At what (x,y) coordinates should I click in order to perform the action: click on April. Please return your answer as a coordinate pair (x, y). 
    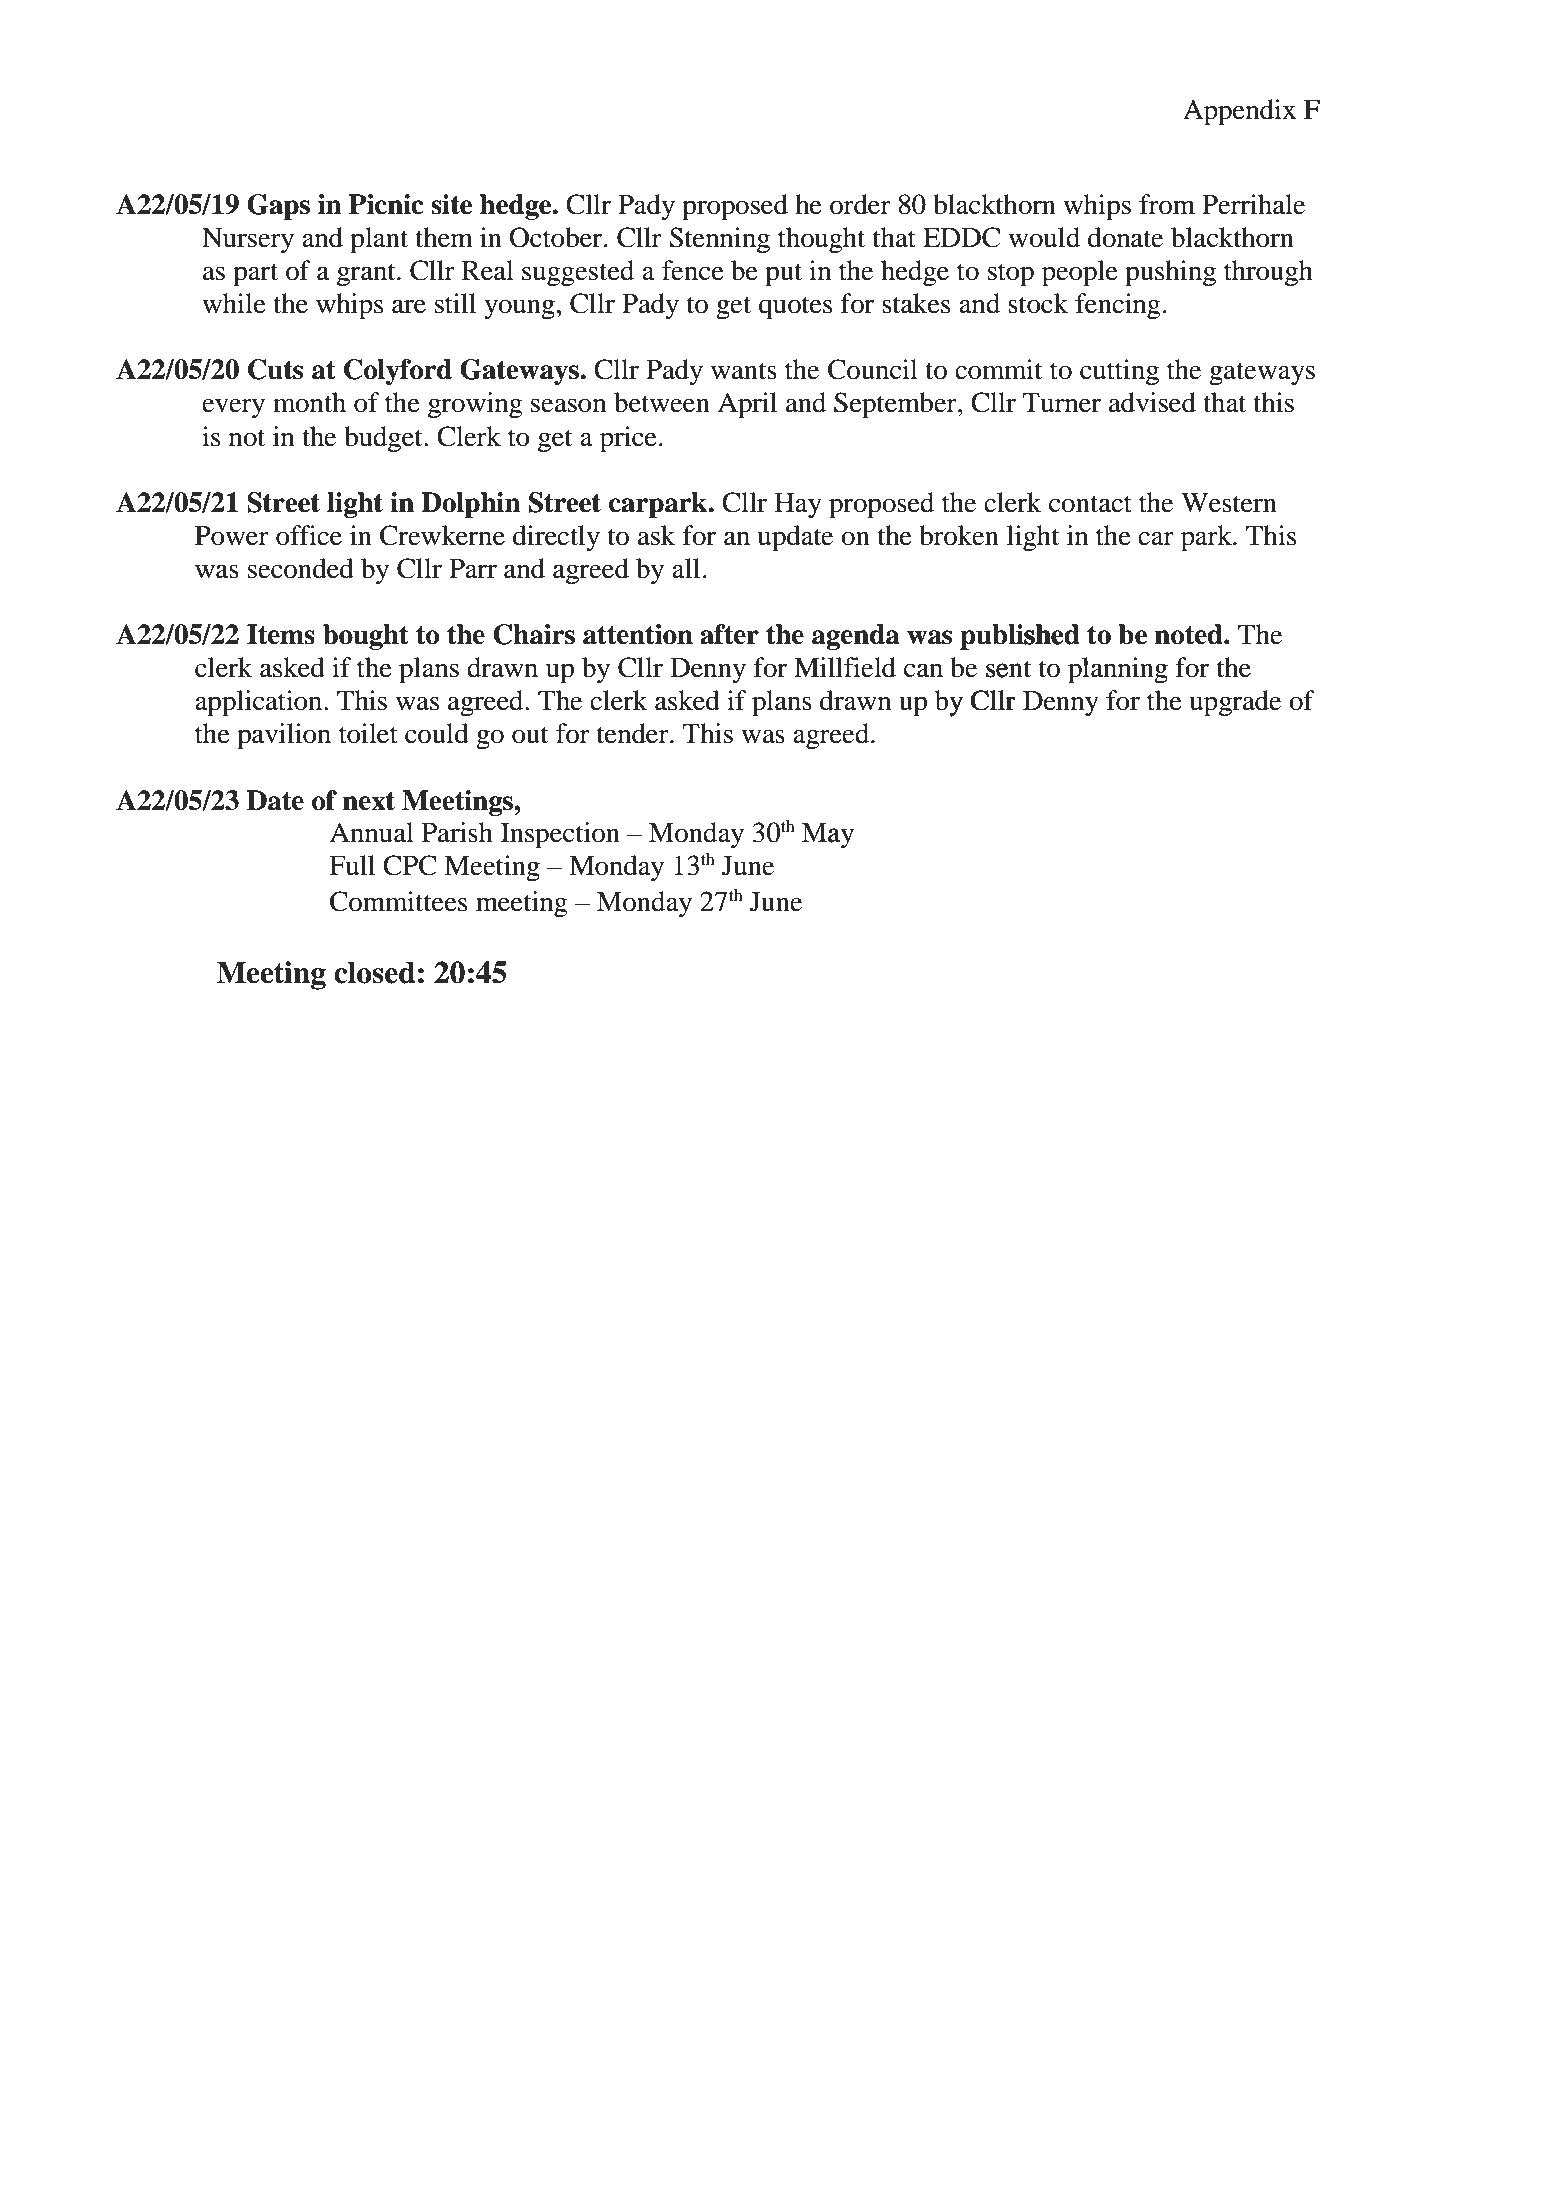
    Looking at the image, I should click on (747, 405).
